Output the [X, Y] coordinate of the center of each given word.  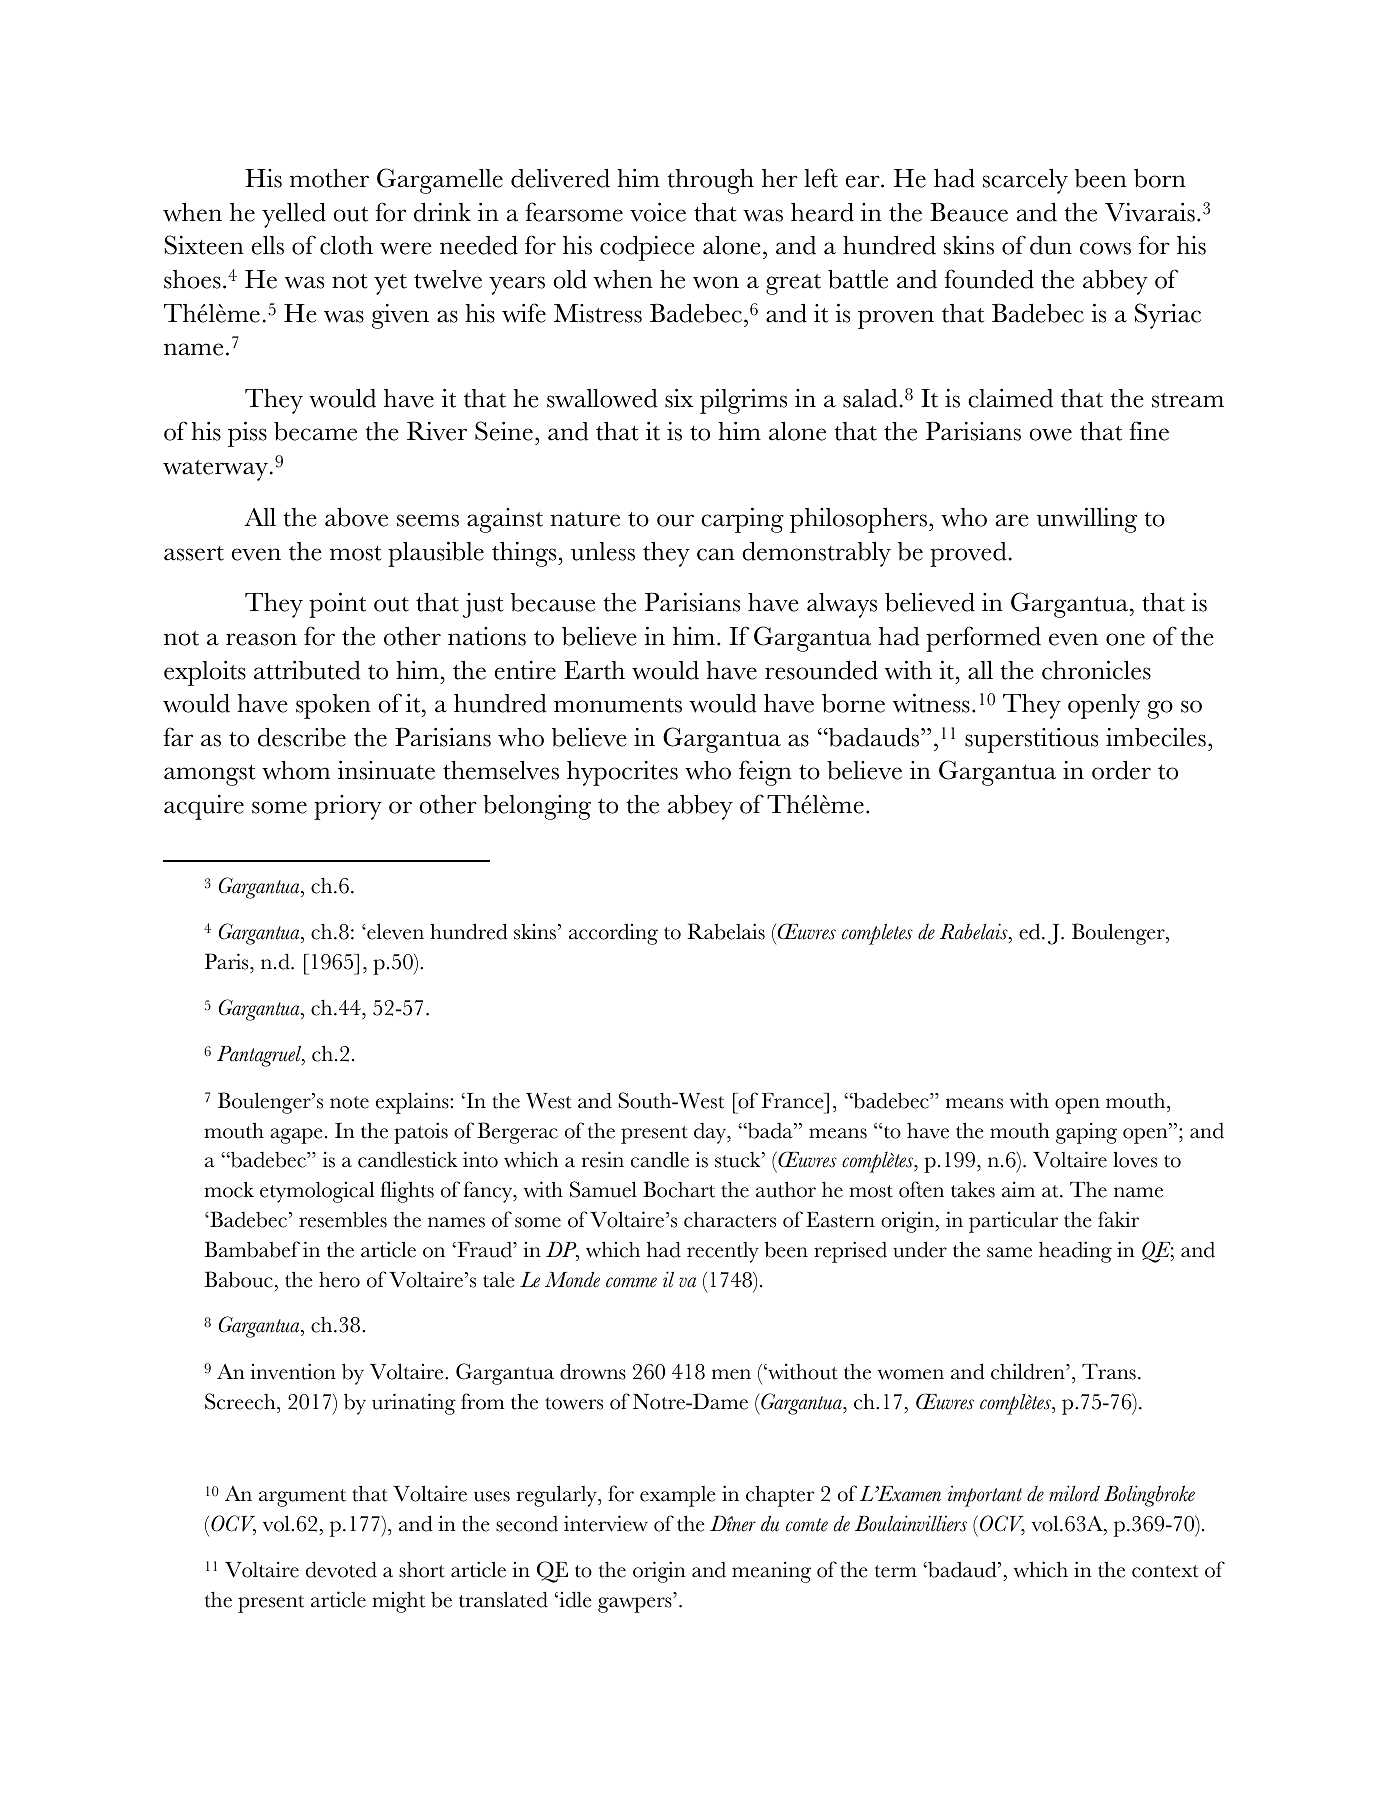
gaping [1086, 1133]
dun [1051, 245]
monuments [618, 705]
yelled [294, 215]
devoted [341, 1569]
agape [296, 1136]
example [678, 1496]
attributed [307, 670]
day [711, 1133]
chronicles [1096, 670]
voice [658, 212]
